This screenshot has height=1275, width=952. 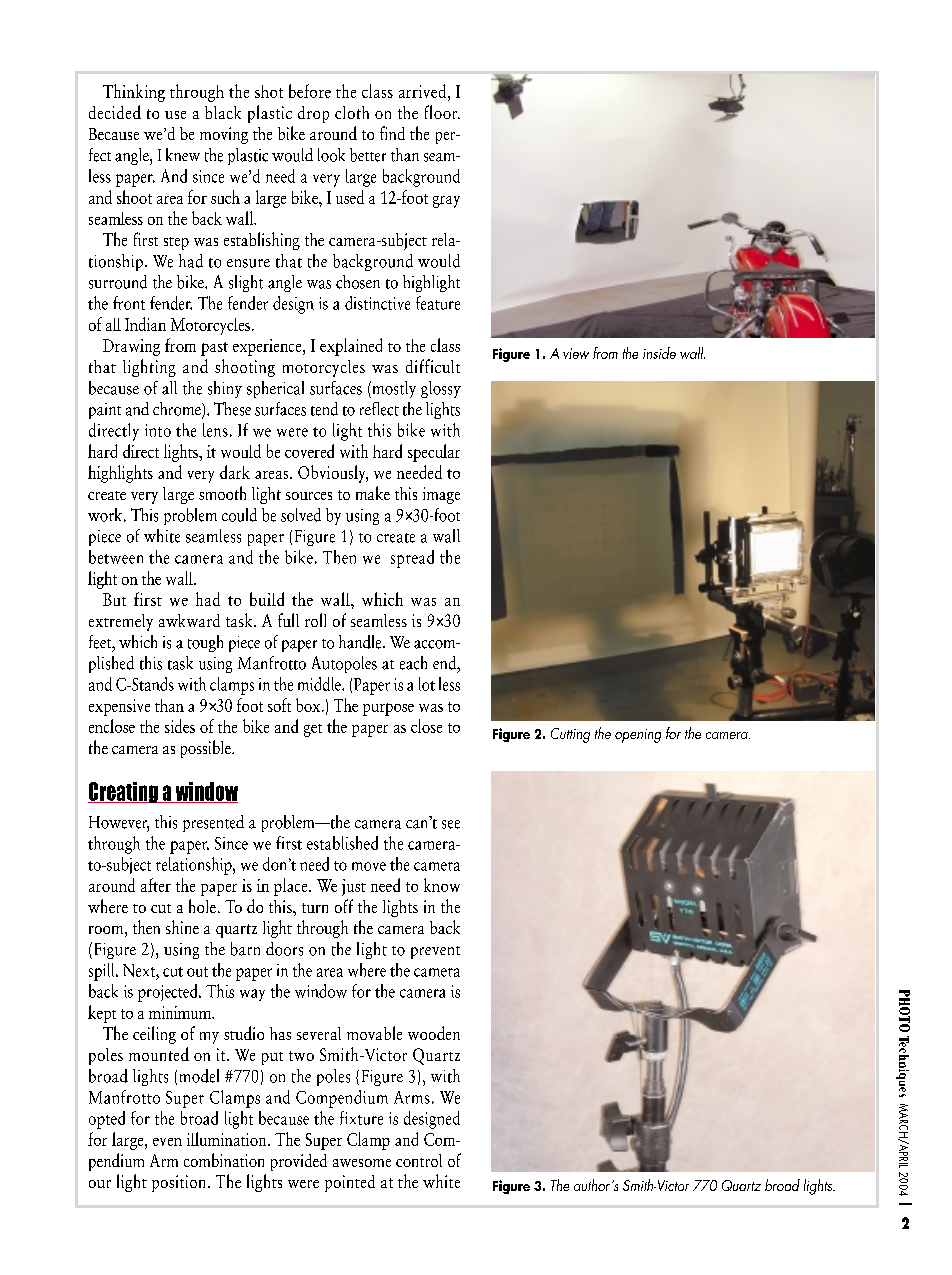 I want to click on chrome, so click(x=178, y=410).
